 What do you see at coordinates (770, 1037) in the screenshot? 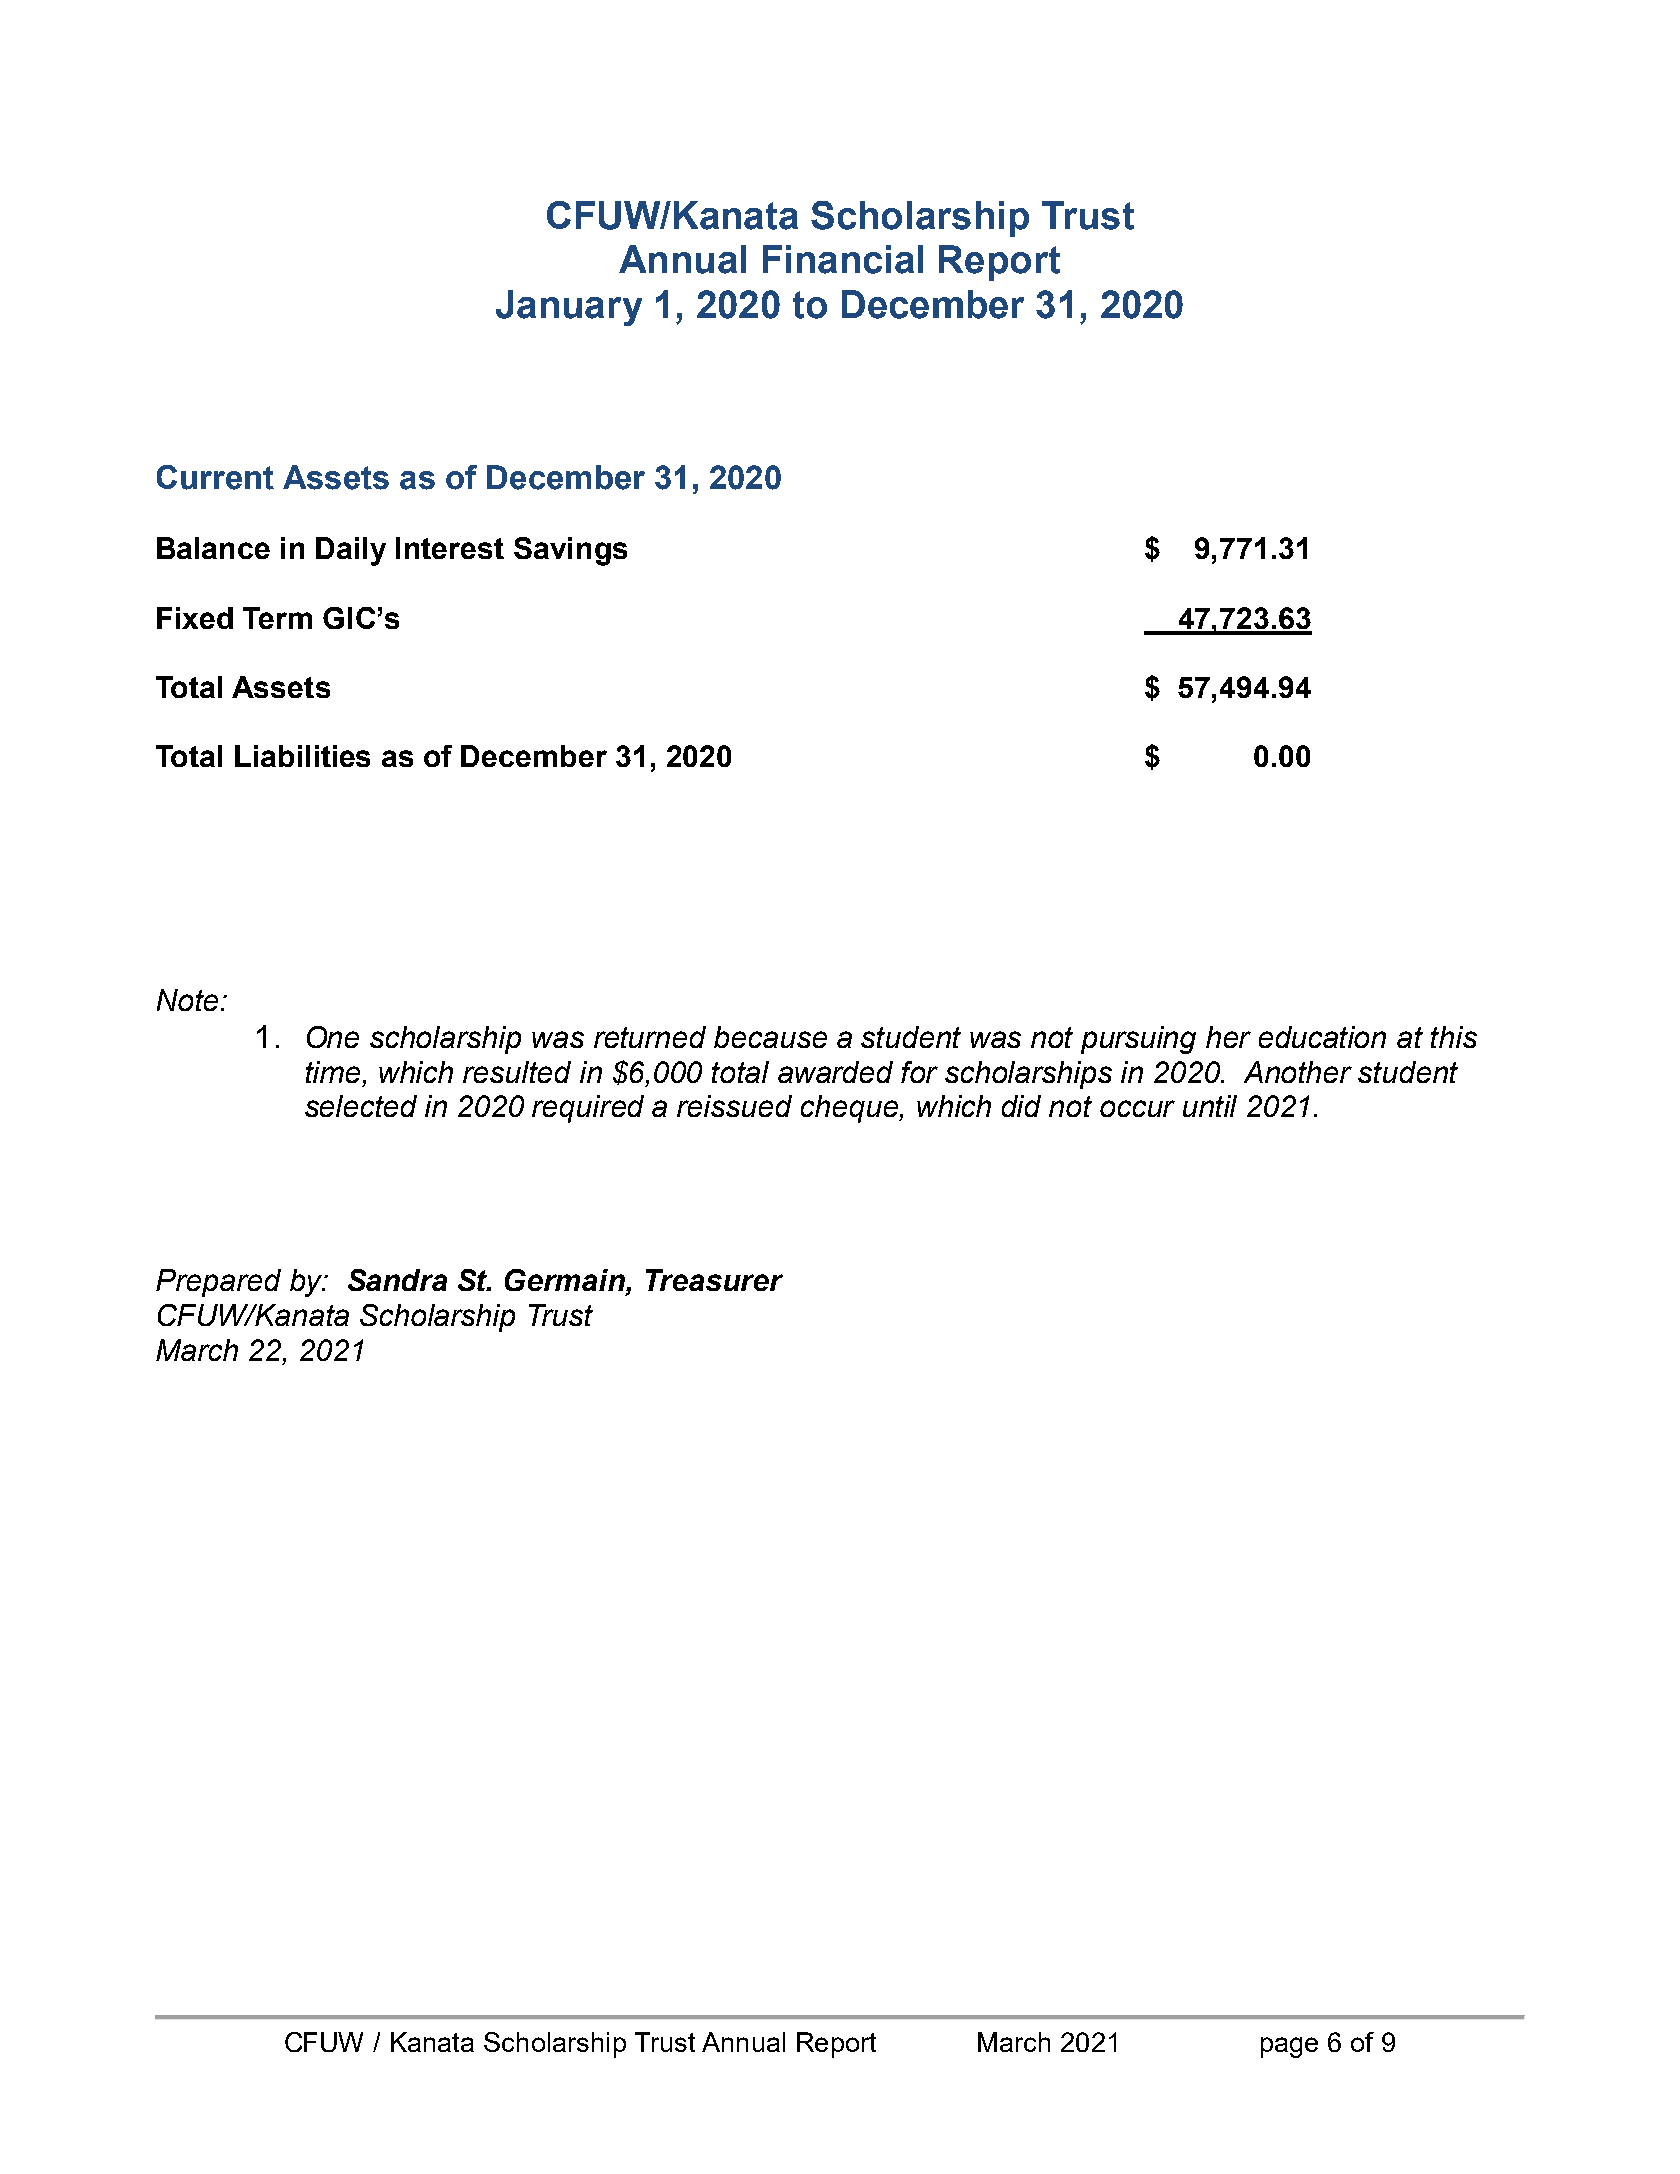
I see `because` at bounding box center [770, 1037].
